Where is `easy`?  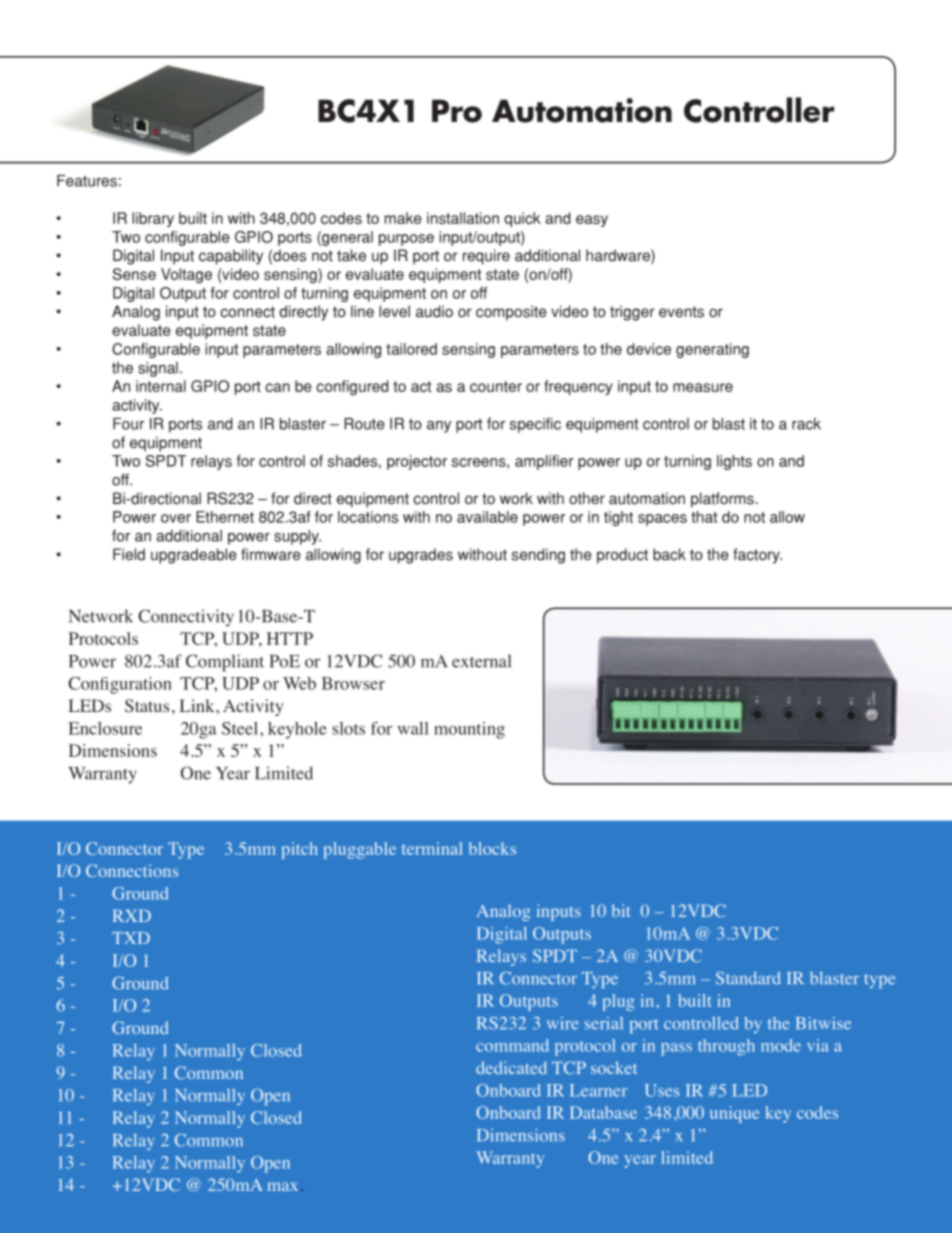 easy is located at coordinates (592, 221).
